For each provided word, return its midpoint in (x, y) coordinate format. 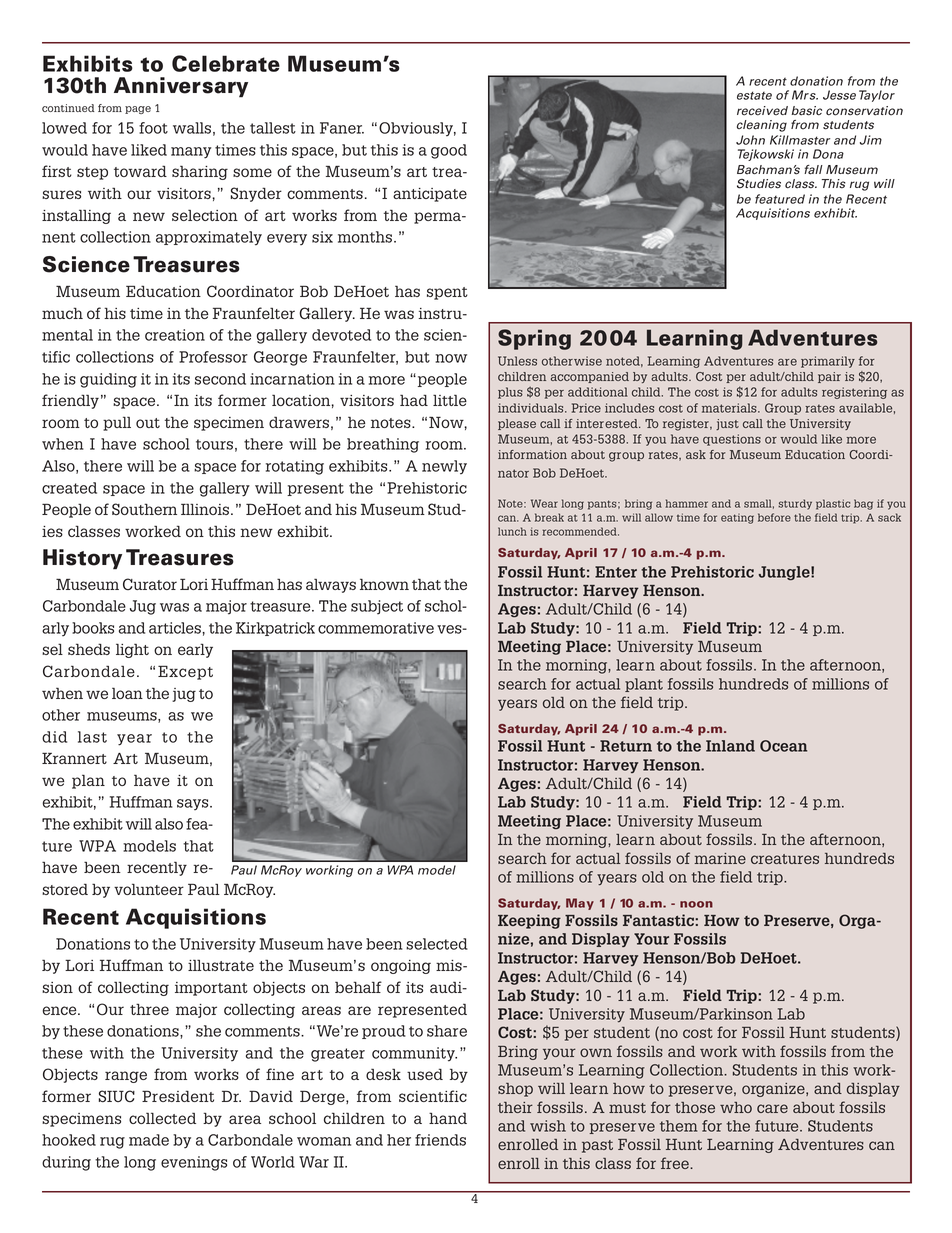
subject (377, 607)
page (138, 110)
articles (176, 628)
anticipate (430, 195)
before (774, 517)
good (449, 151)
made (149, 1140)
